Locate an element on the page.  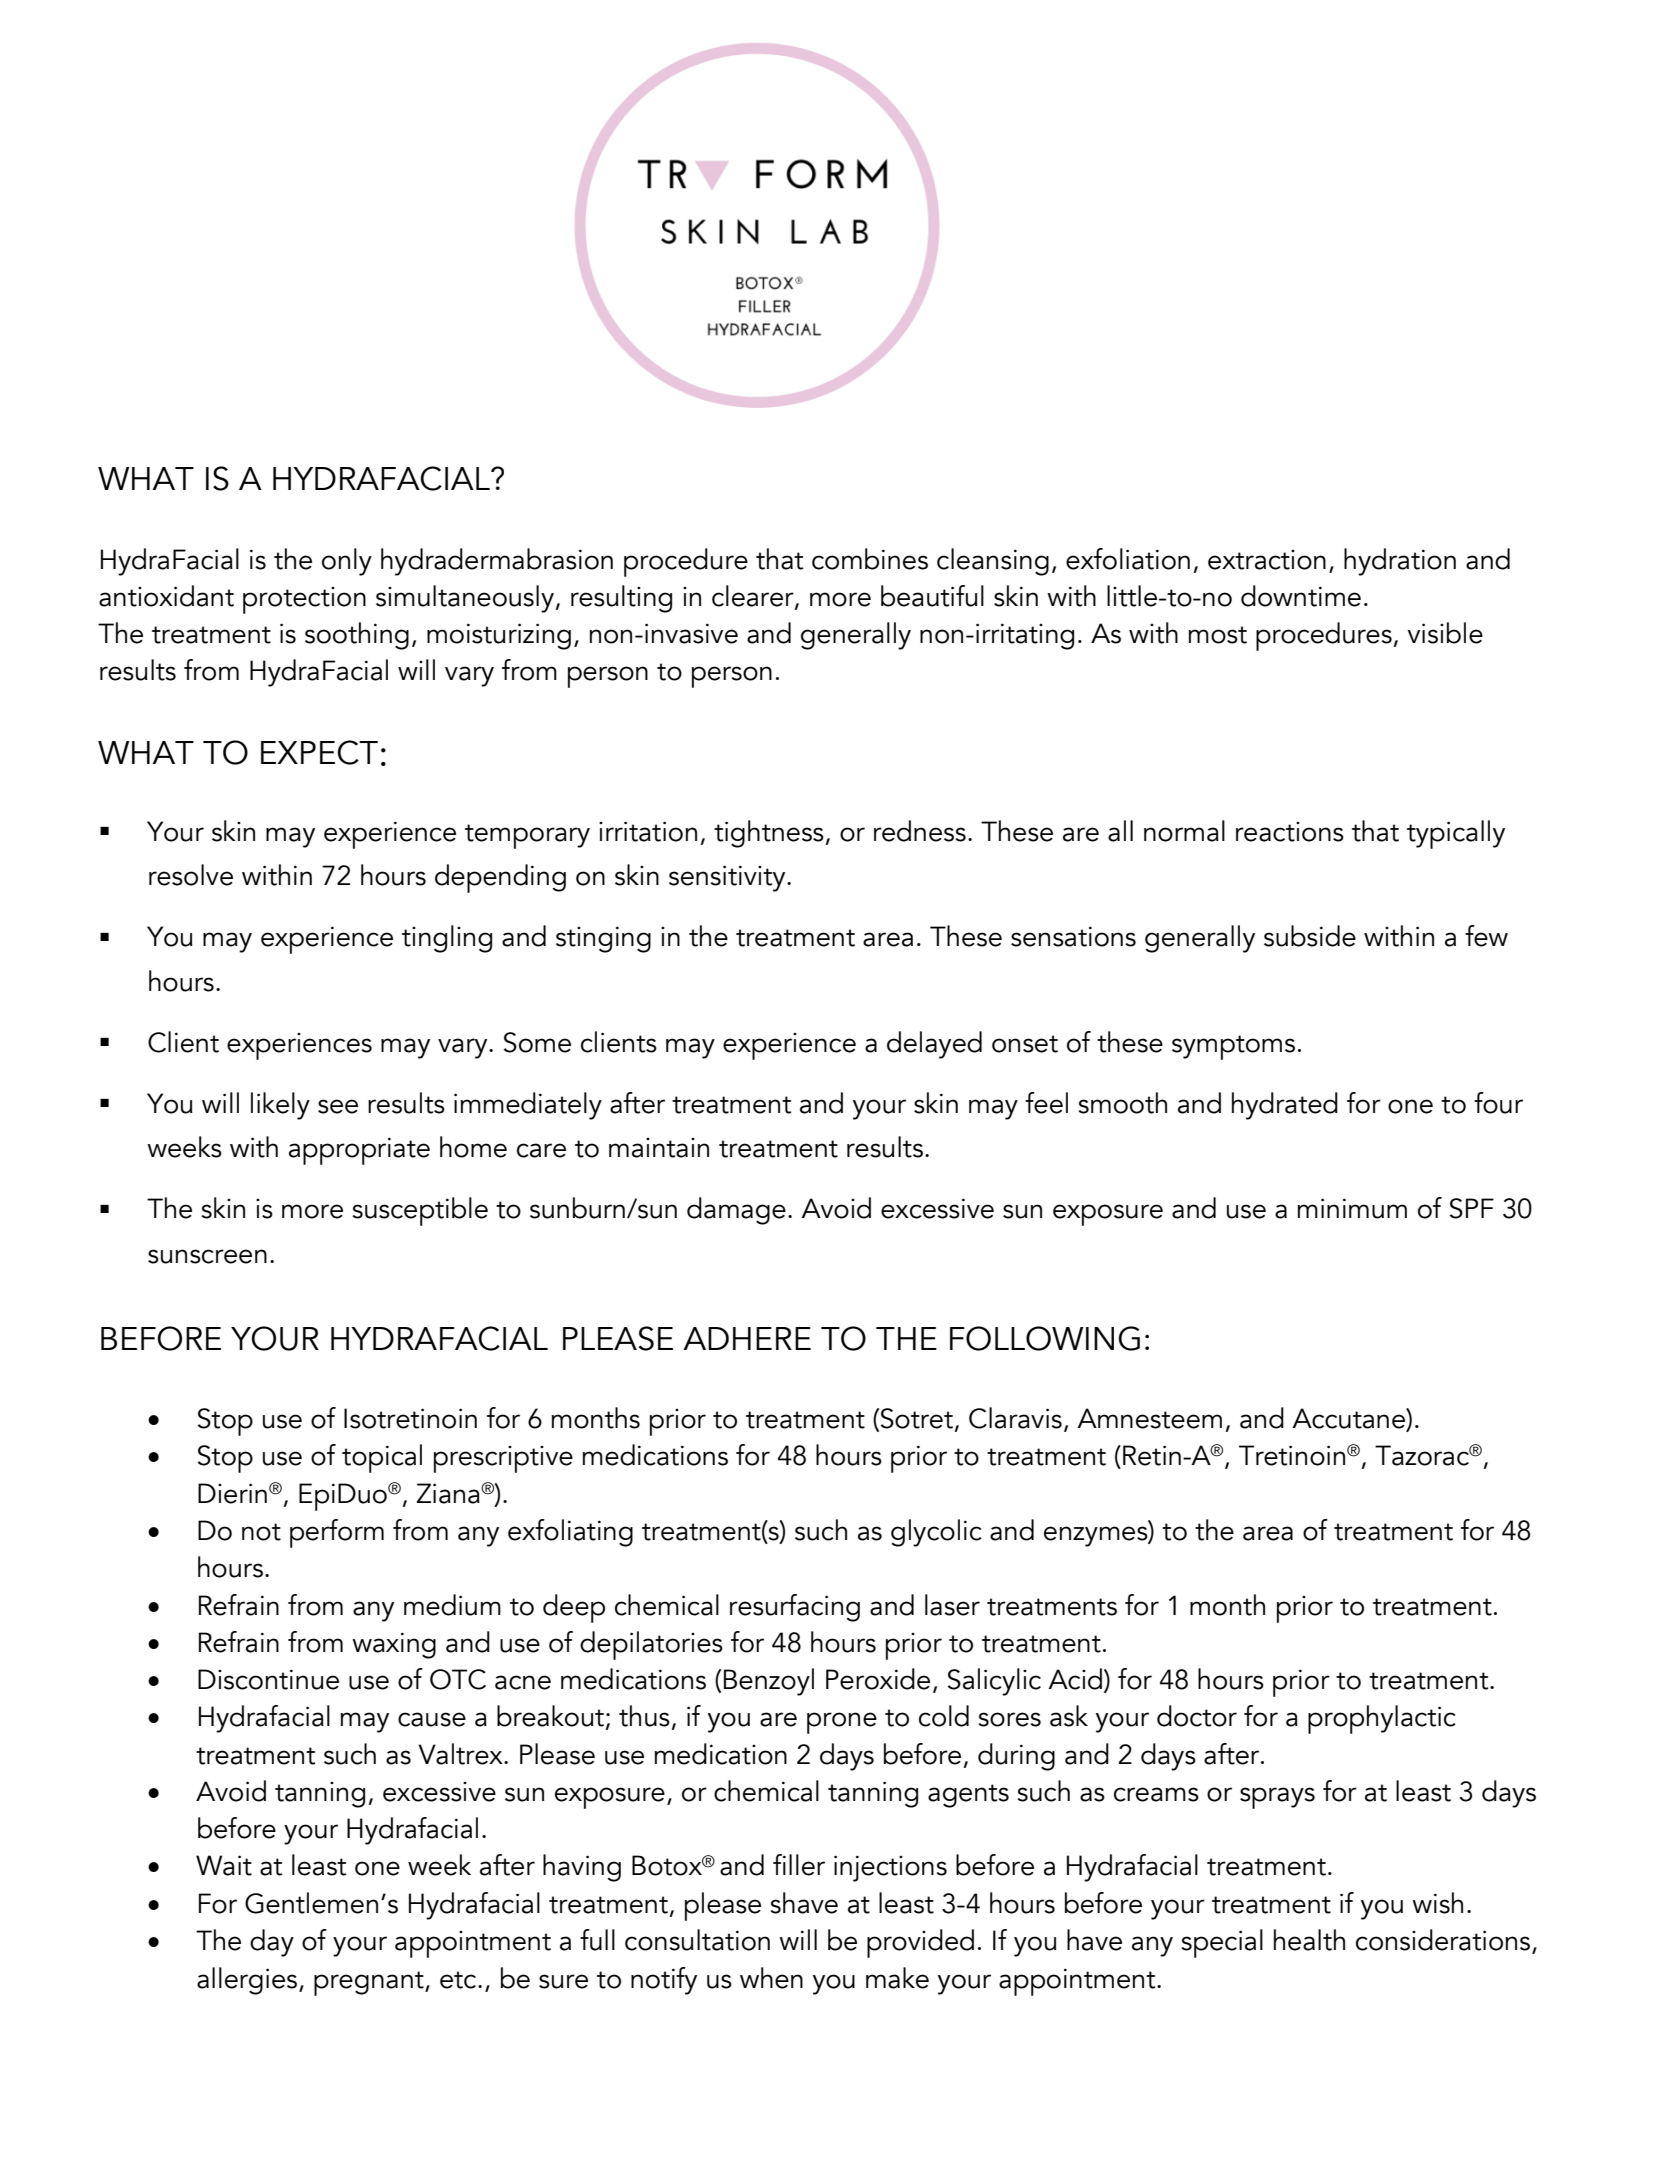
protection is located at coordinates (304, 600).
